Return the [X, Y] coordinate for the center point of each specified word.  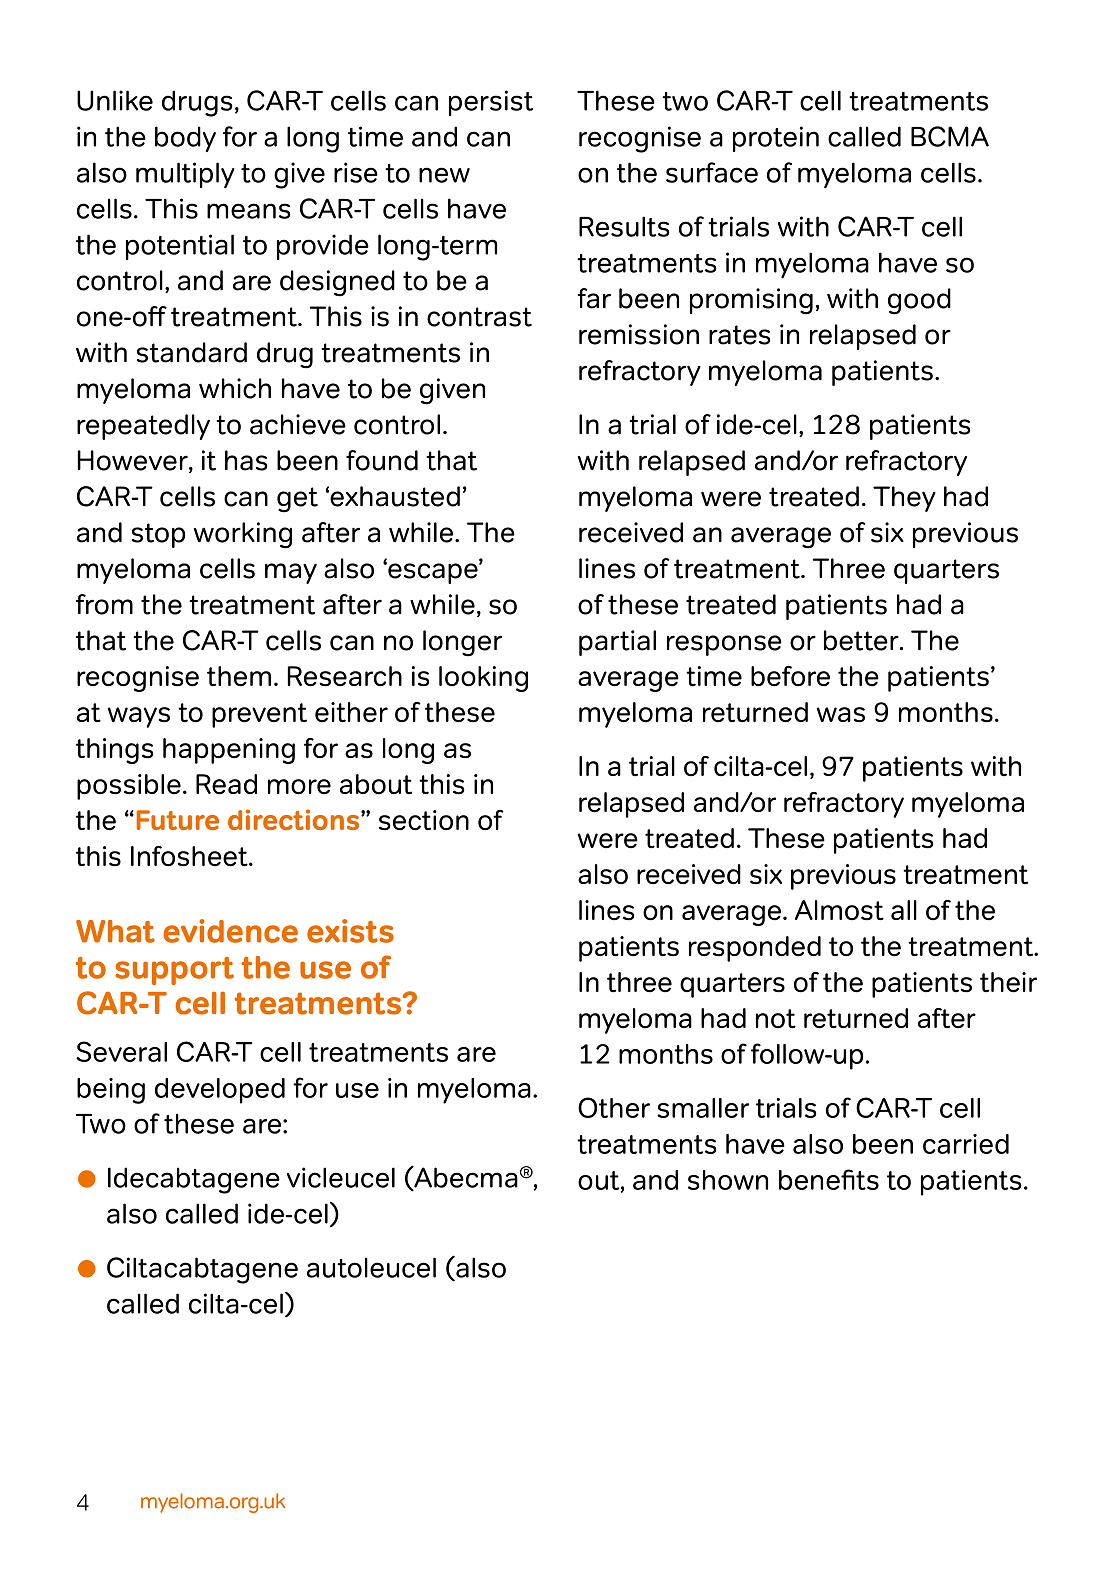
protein [776, 139]
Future [178, 820]
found [382, 460]
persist [491, 103]
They [904, 499]
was [841, 715]
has [246, 460]
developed [220, 1091]
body [185, 139]
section [424, 820]
